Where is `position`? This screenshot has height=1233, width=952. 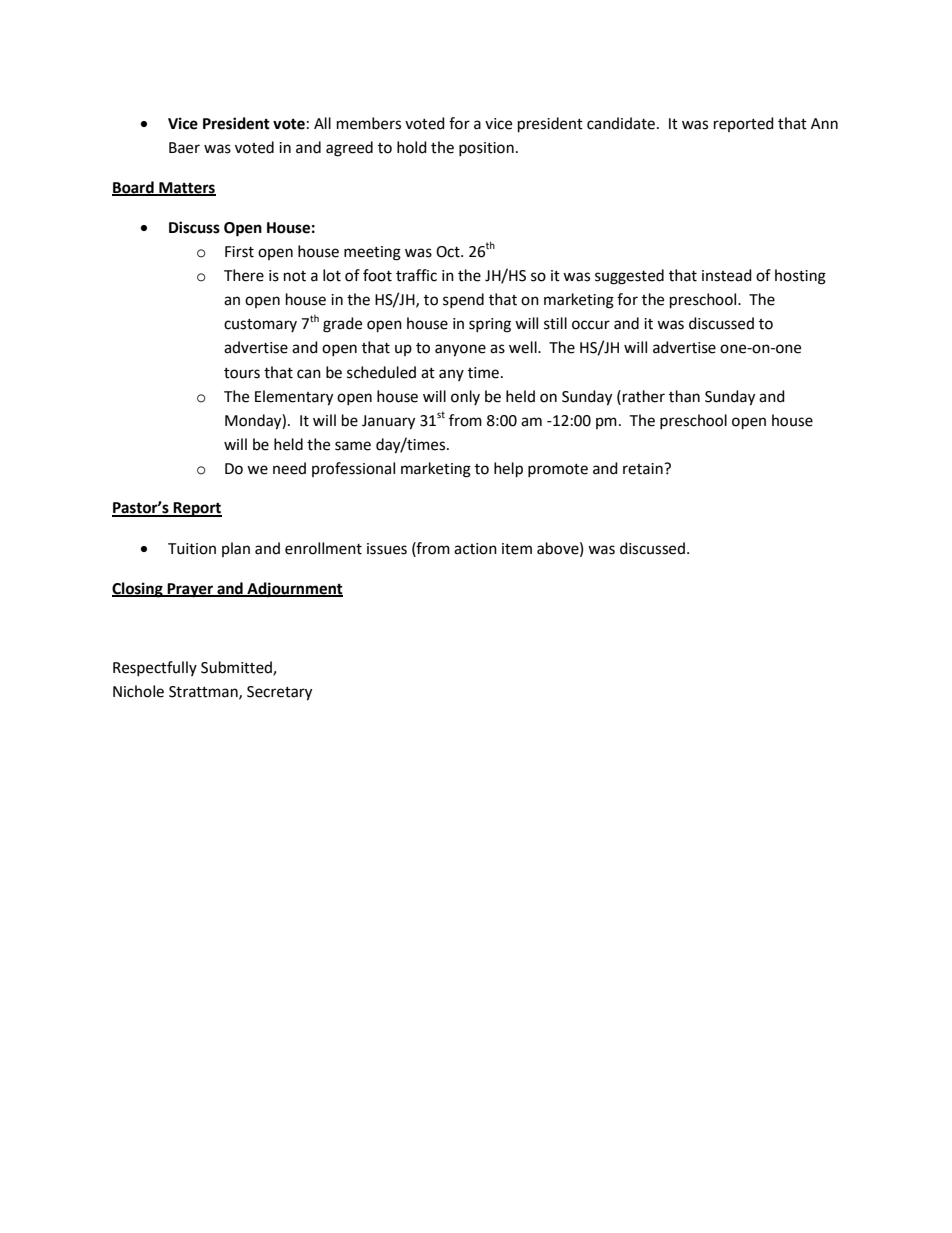
position is located at coordinates (486, 149).
